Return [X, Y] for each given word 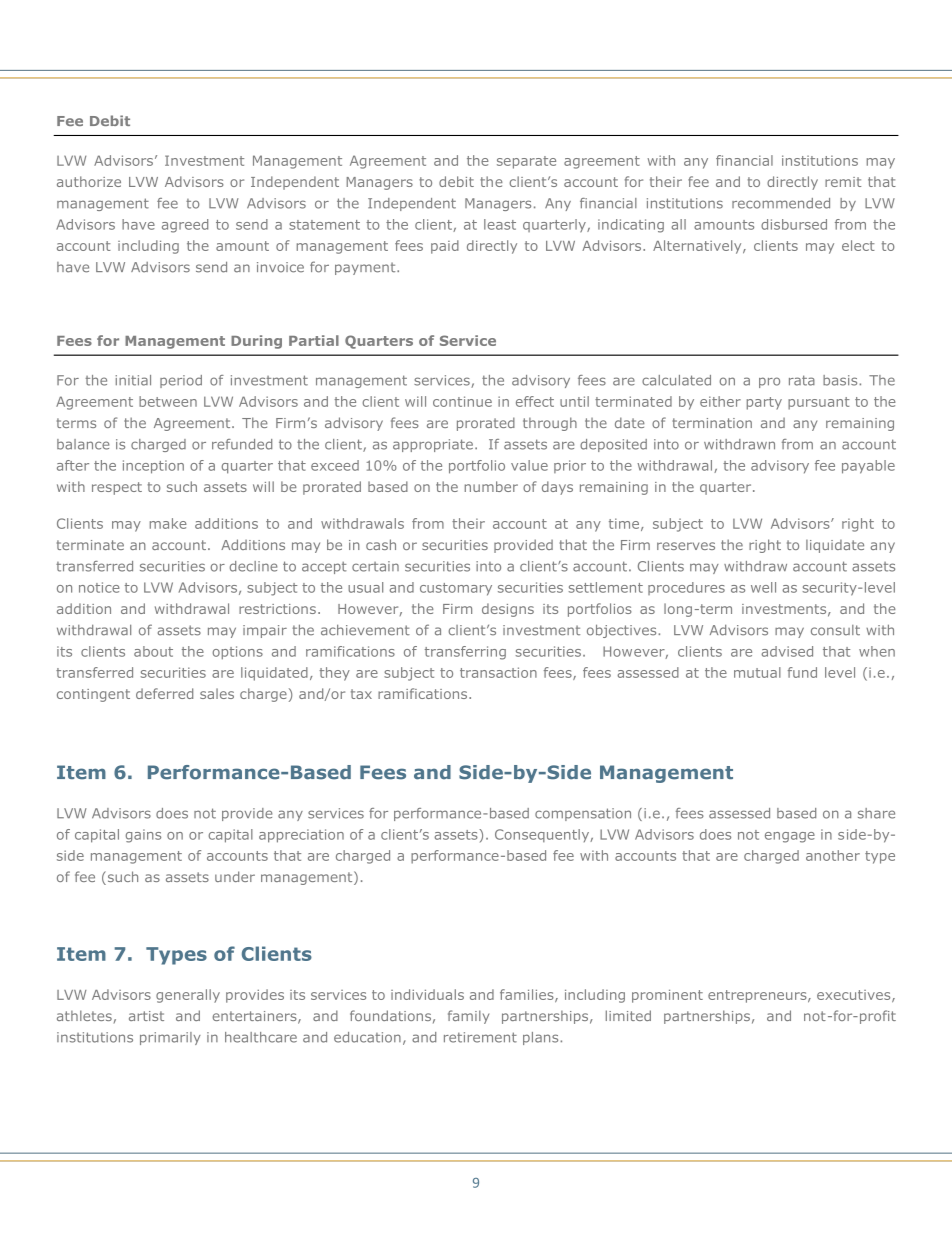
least [500, 224]
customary [456, 589]
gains [143, 836]
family [468, 1017]
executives [855, 996]
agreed [185, 226]
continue [462, 401]
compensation [583, 814]
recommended [781, 203]
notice [99, 587]
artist [146, 1016]
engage [790, 837]
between [168, 401]
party [764, 403]
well [763, 587]
